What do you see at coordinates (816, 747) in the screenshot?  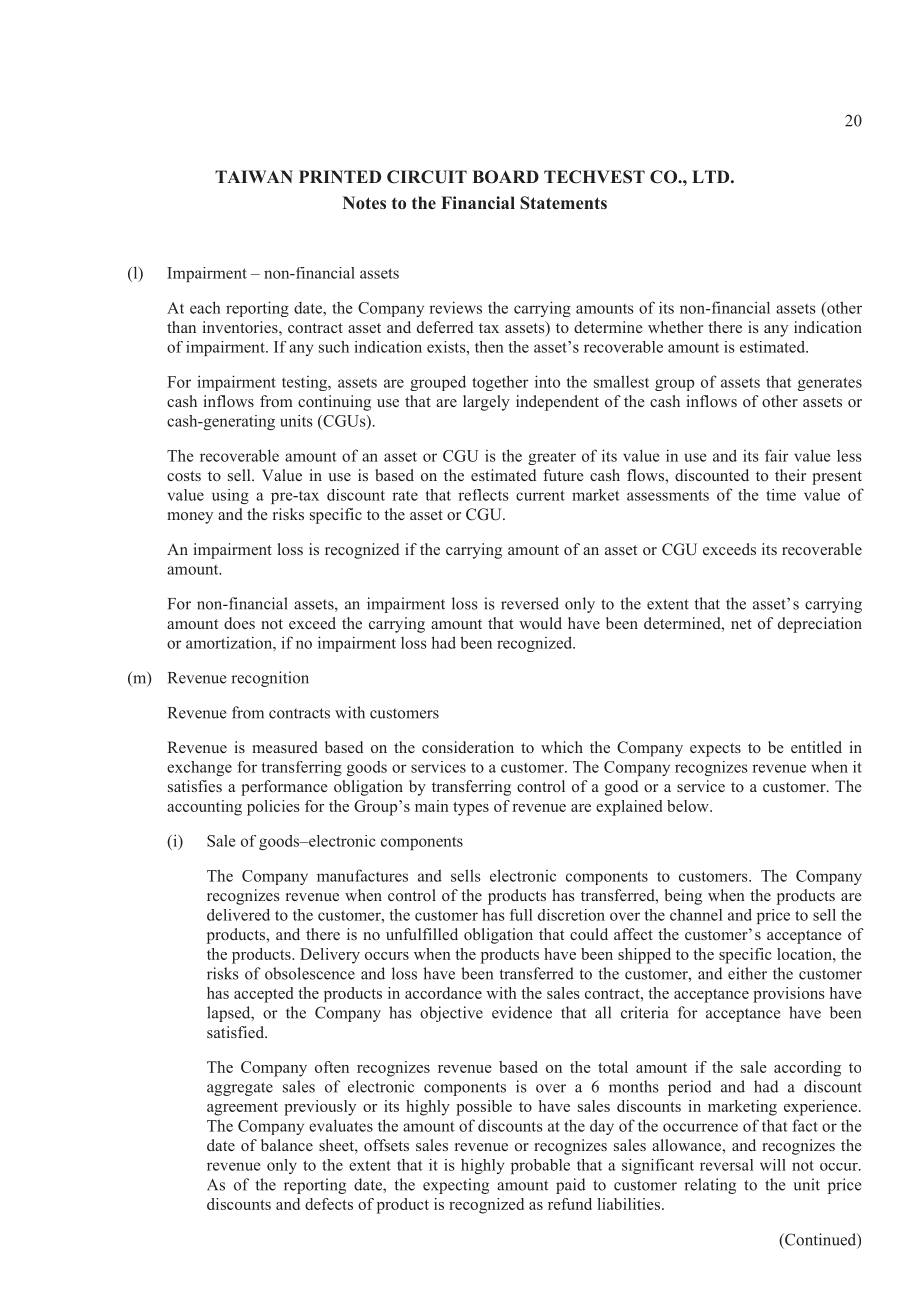 I see `entitled` at bounding box center [816, 747].
